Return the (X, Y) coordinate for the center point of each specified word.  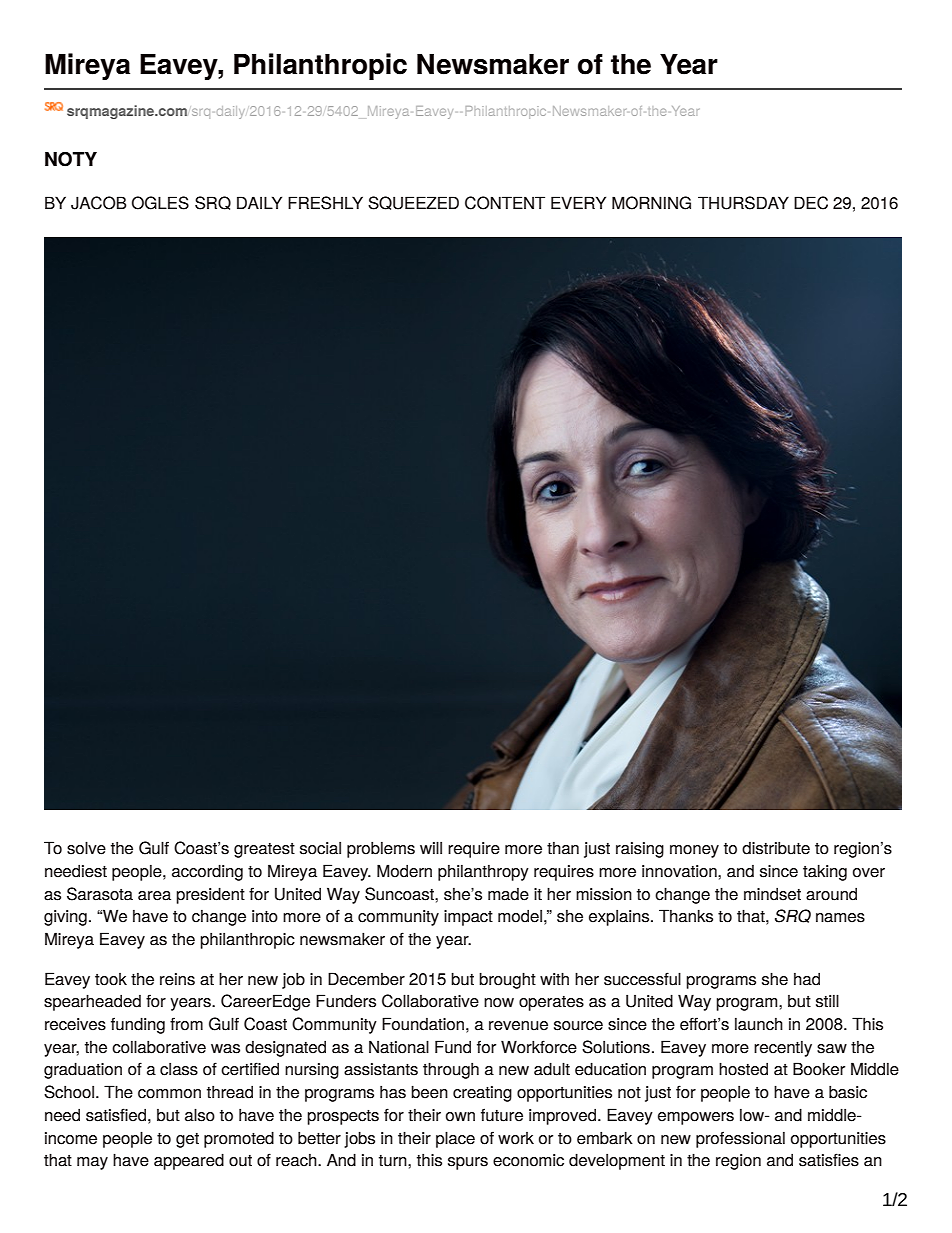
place (455, 1139)
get (187, 1140)
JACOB (99, 203)
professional (740, 1139)
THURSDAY (743, 203)
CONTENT (505, 203)
